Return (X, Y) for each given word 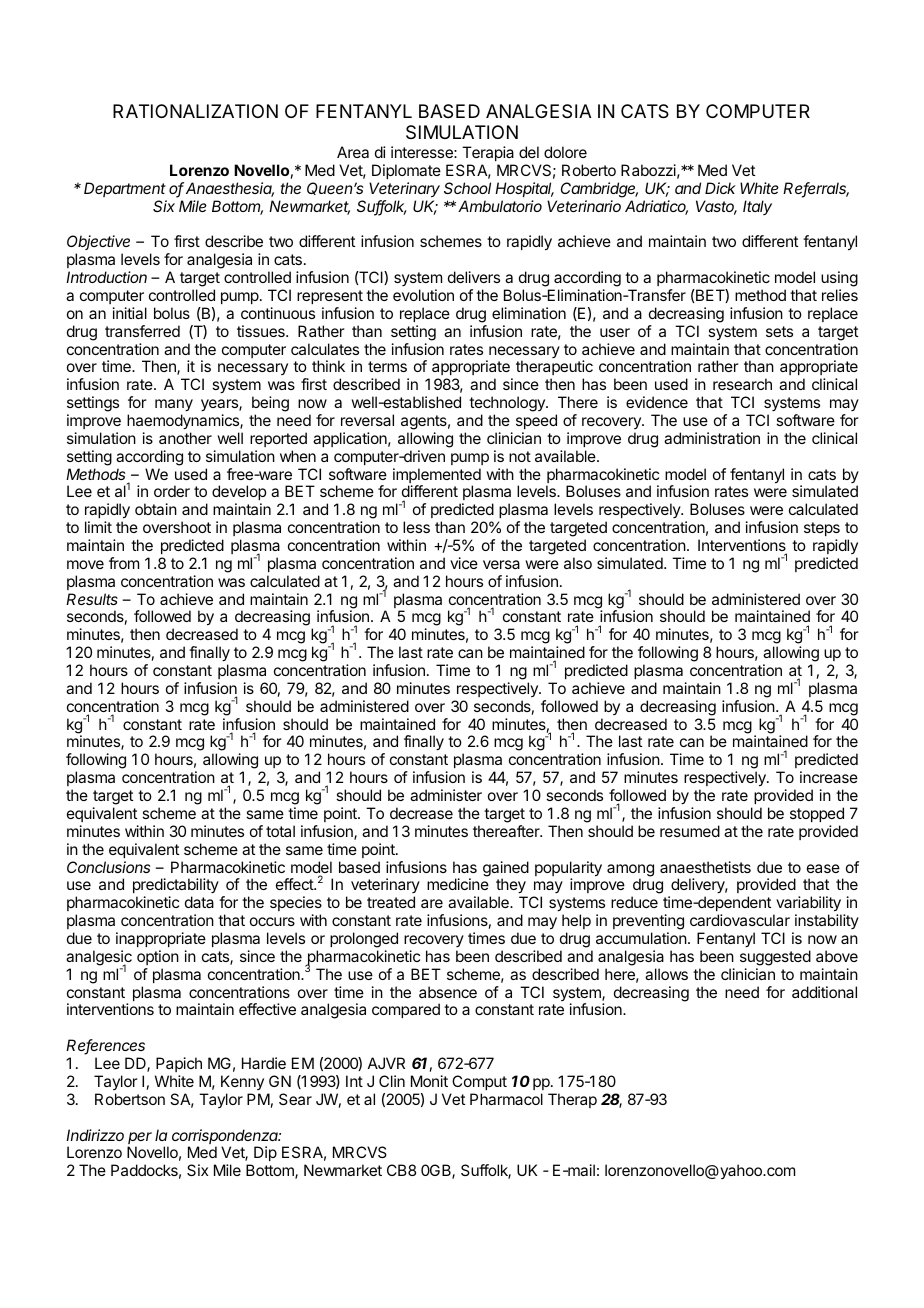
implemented (437, 477)
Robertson (130, 1099)
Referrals (816, 189)
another (185, 438)
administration (712, 438)
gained (506, 870)
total (280, 831)
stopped (817, 814)
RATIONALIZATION (195, 111)
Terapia (488, 153)
